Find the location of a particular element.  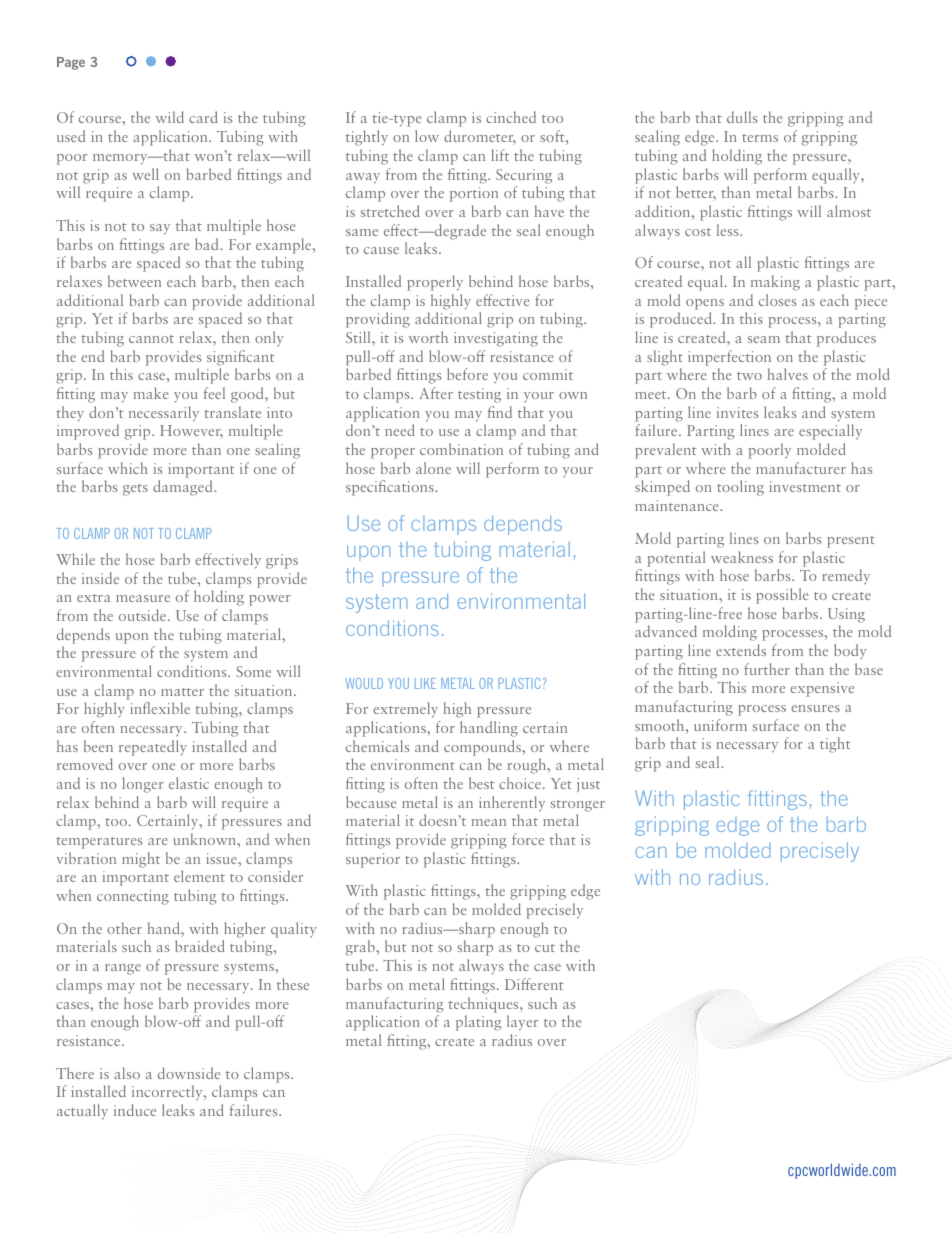

invites is located at coordinates (737, 412).
